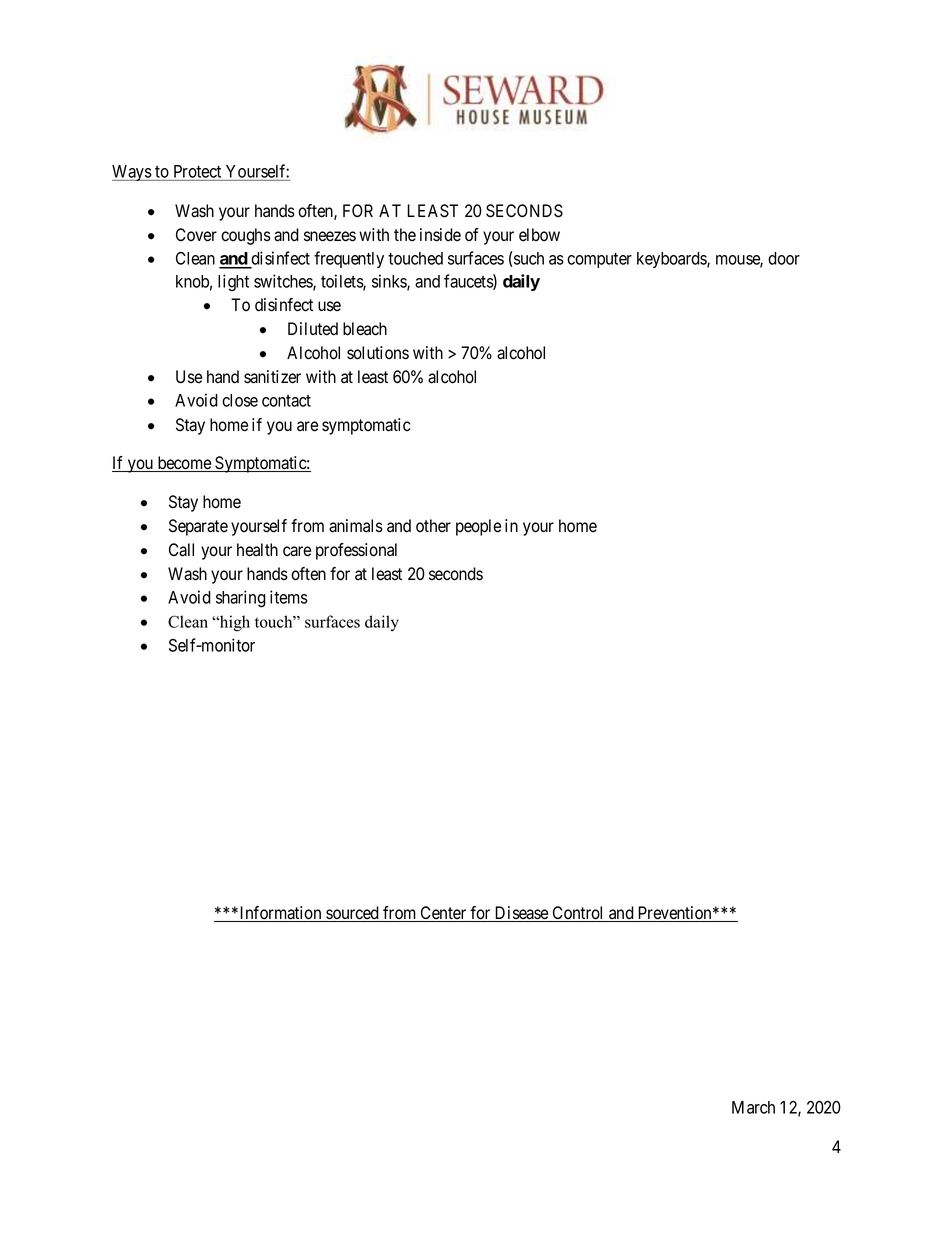 This document has height=1233, width=952. I want to click on inside, so click(440, 235).
